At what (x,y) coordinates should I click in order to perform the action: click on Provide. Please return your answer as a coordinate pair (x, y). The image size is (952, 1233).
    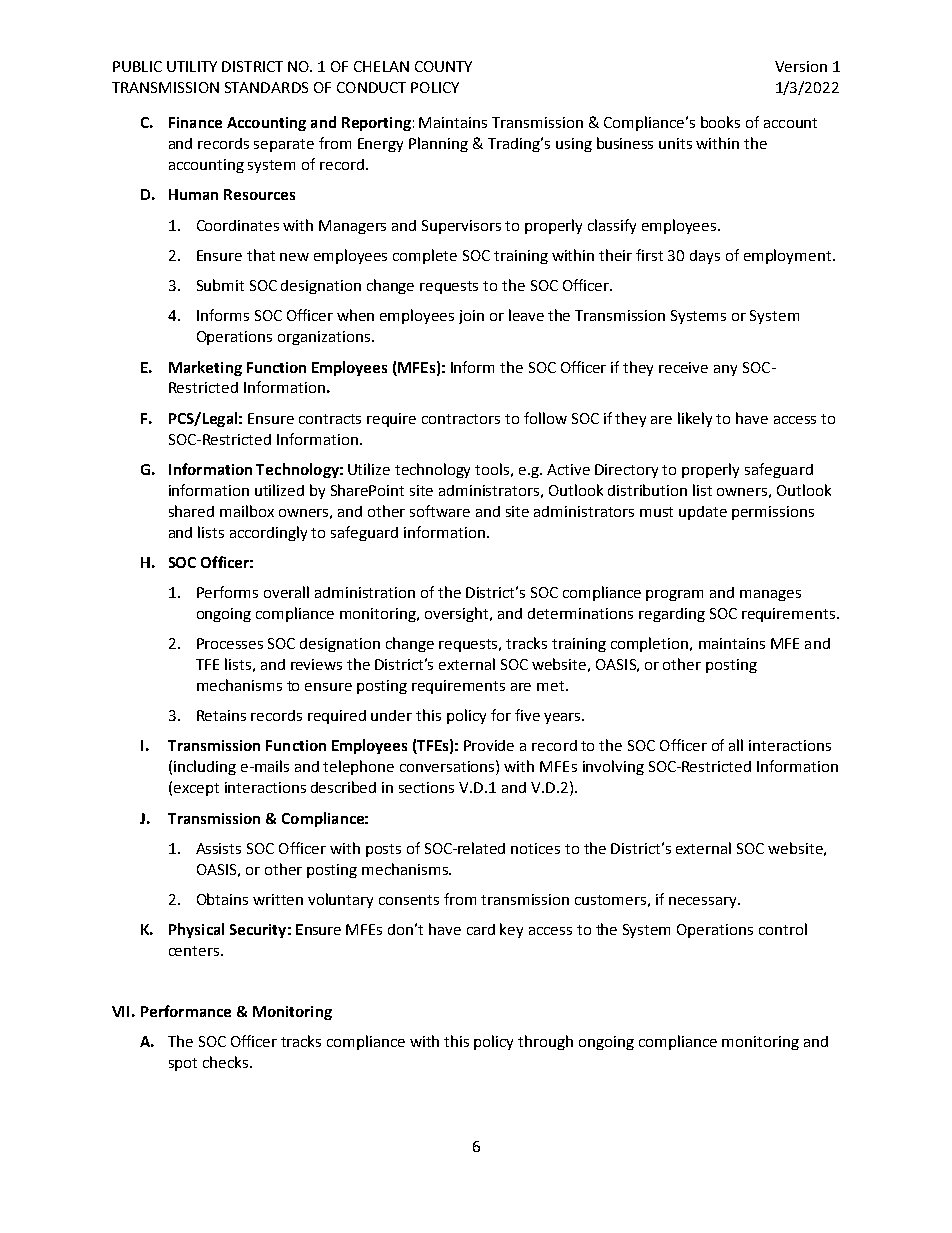
    Looking at the image, I should click on (489, 745).
